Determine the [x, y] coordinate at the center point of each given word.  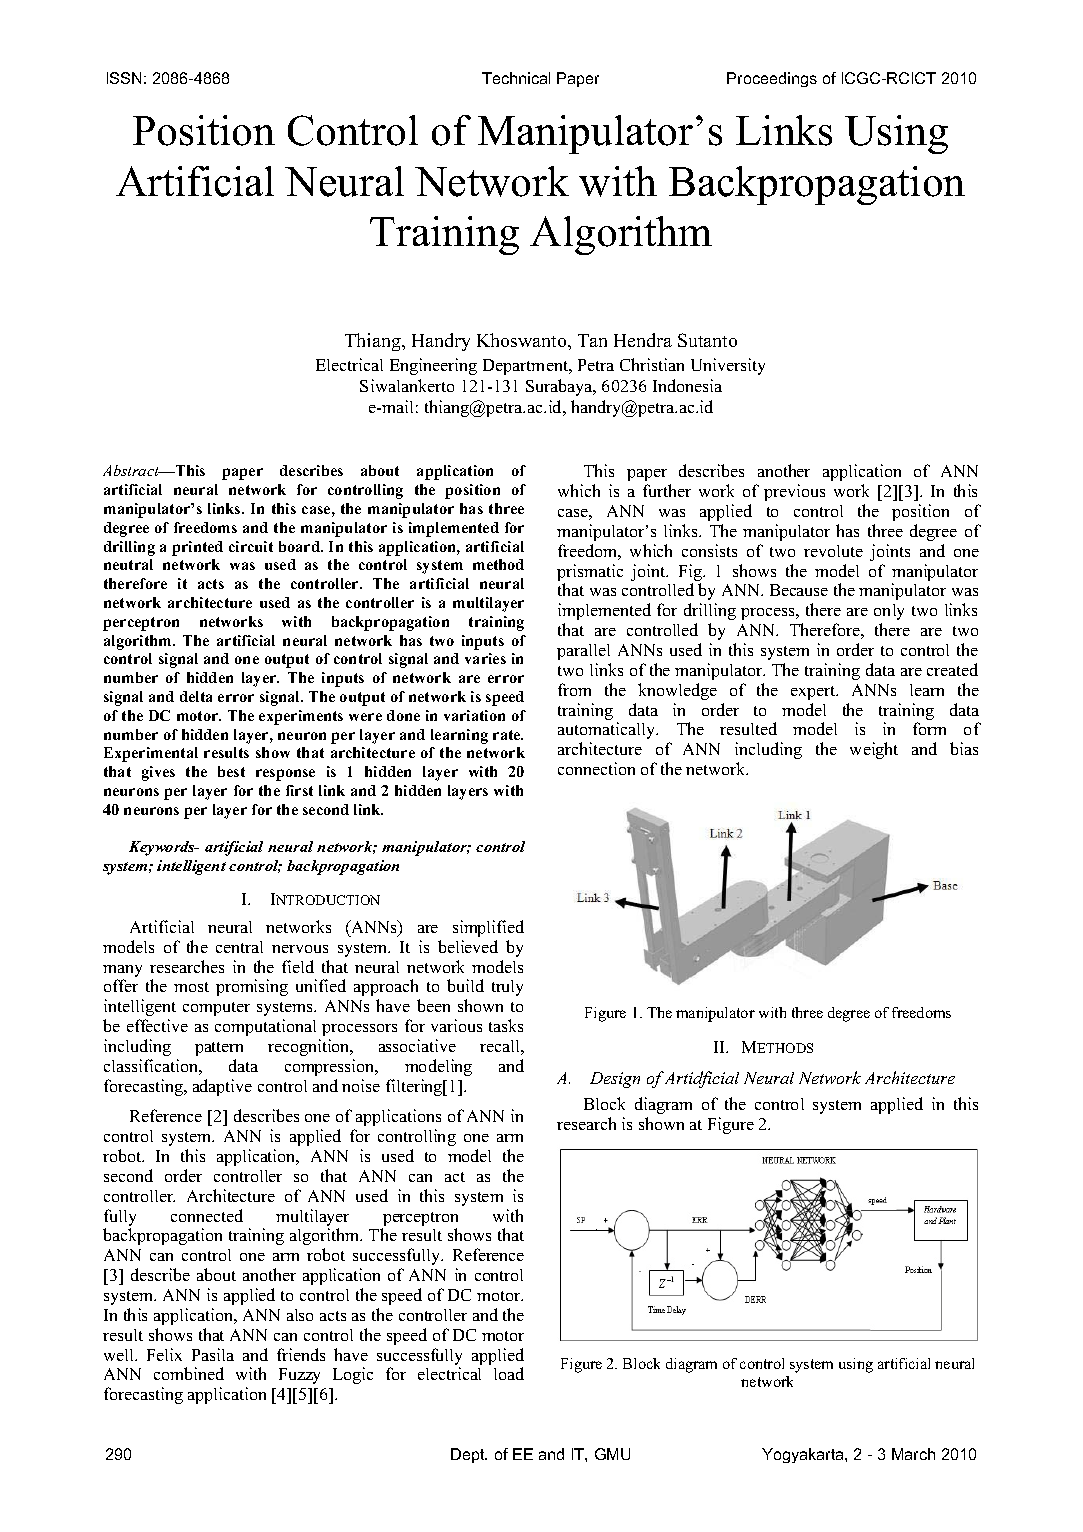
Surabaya [560, 387]
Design [615, 1080]
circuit [251, 546]
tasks [506, 1025]
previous [794, 492]
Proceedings [772, 79]
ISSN [124, 78]
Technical [516, 78]
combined [189, 1373]
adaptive [222, 1087]
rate [508, 735]
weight [874, 750]
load [509, 1373]
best [231, 771]
